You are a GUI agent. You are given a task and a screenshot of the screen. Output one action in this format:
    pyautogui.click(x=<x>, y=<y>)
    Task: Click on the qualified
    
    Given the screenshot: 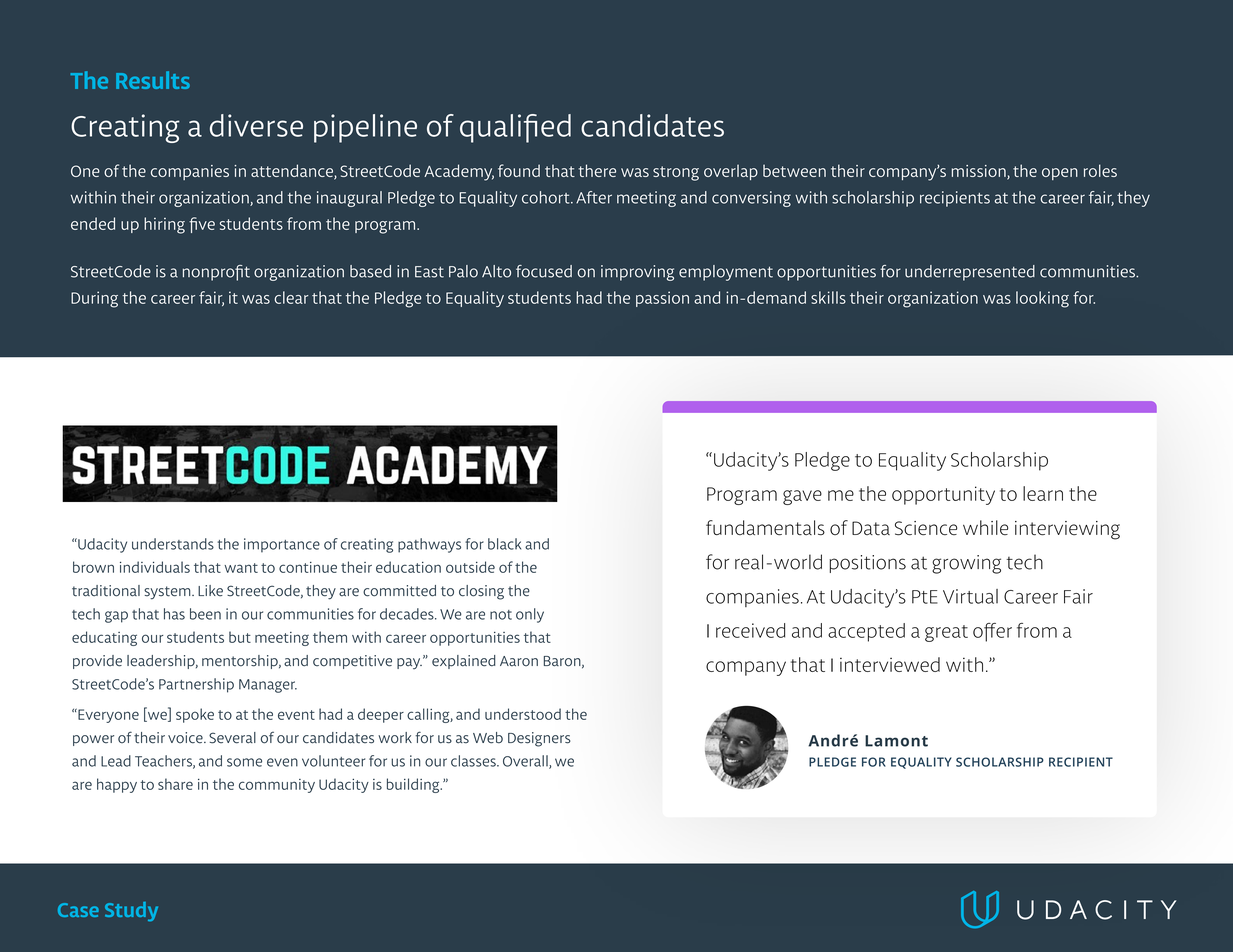 What is the action you would take?
    pyautogui.click(x=515, y=128)
